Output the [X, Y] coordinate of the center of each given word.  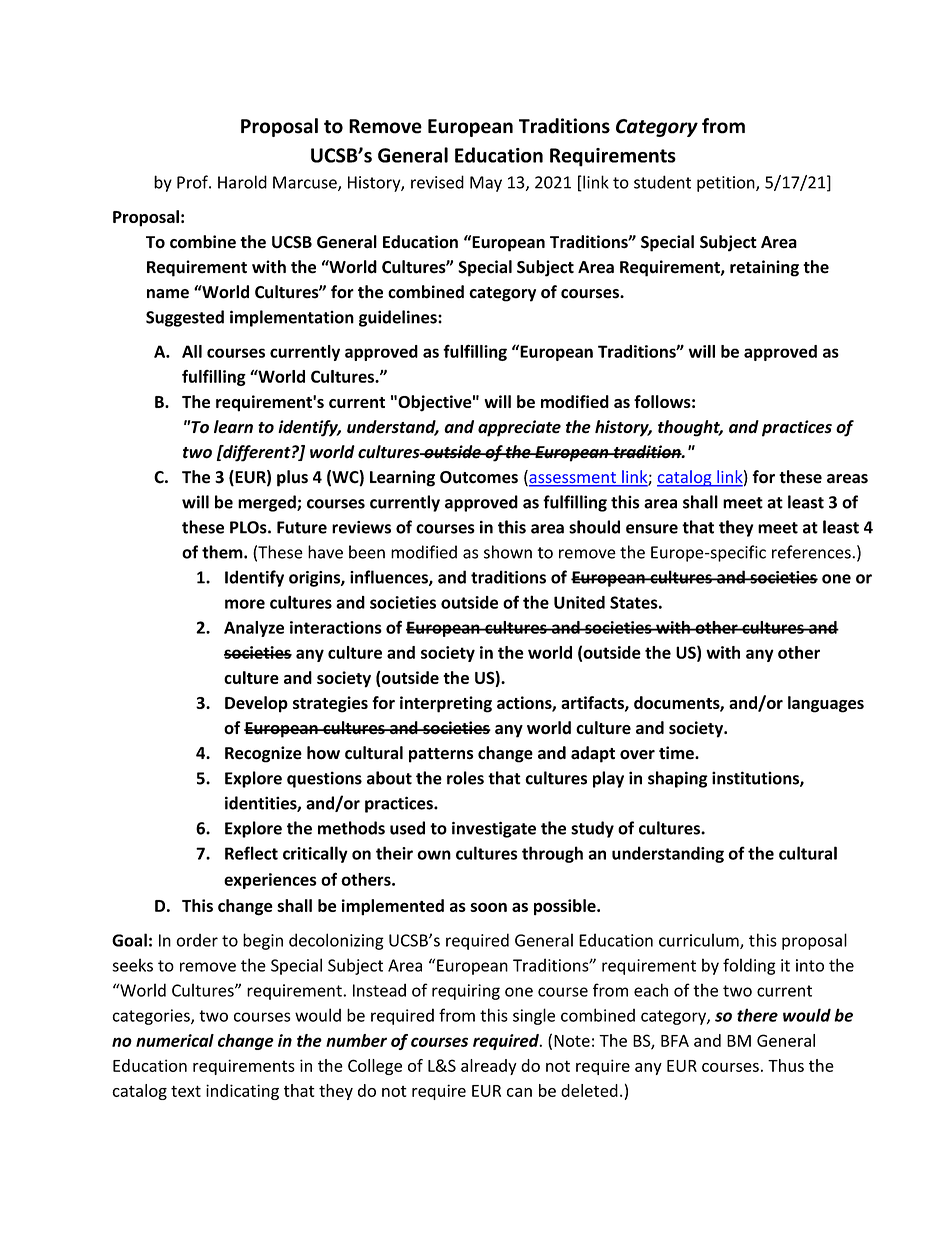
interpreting [446, 704]
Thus [786, 1065]
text [186, 1091]
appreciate [519, 428]
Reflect [251, 853]
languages [826, 704]
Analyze [254, 629]
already [489, 1067]
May [486, 184]
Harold [242, 182]
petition [727, 184]
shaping [678, 779]
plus [292, 478]
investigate [494, 829]
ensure [652, 529]
